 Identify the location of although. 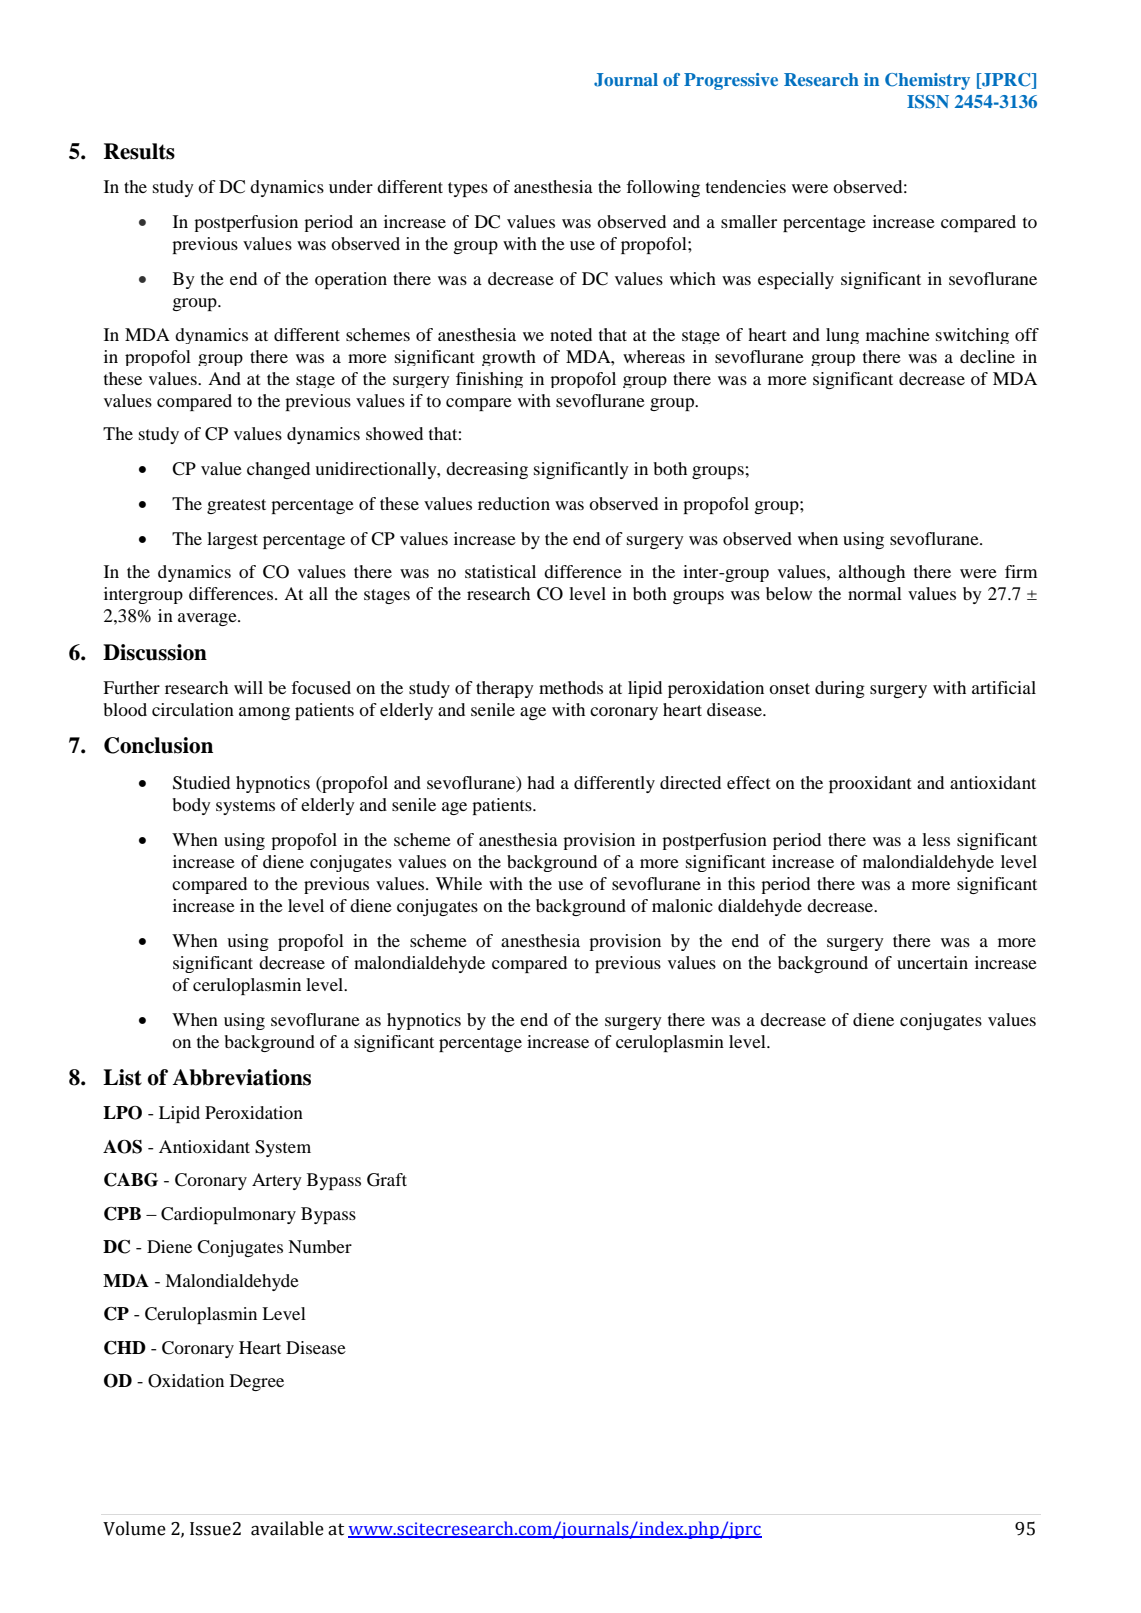
(872, 573).
